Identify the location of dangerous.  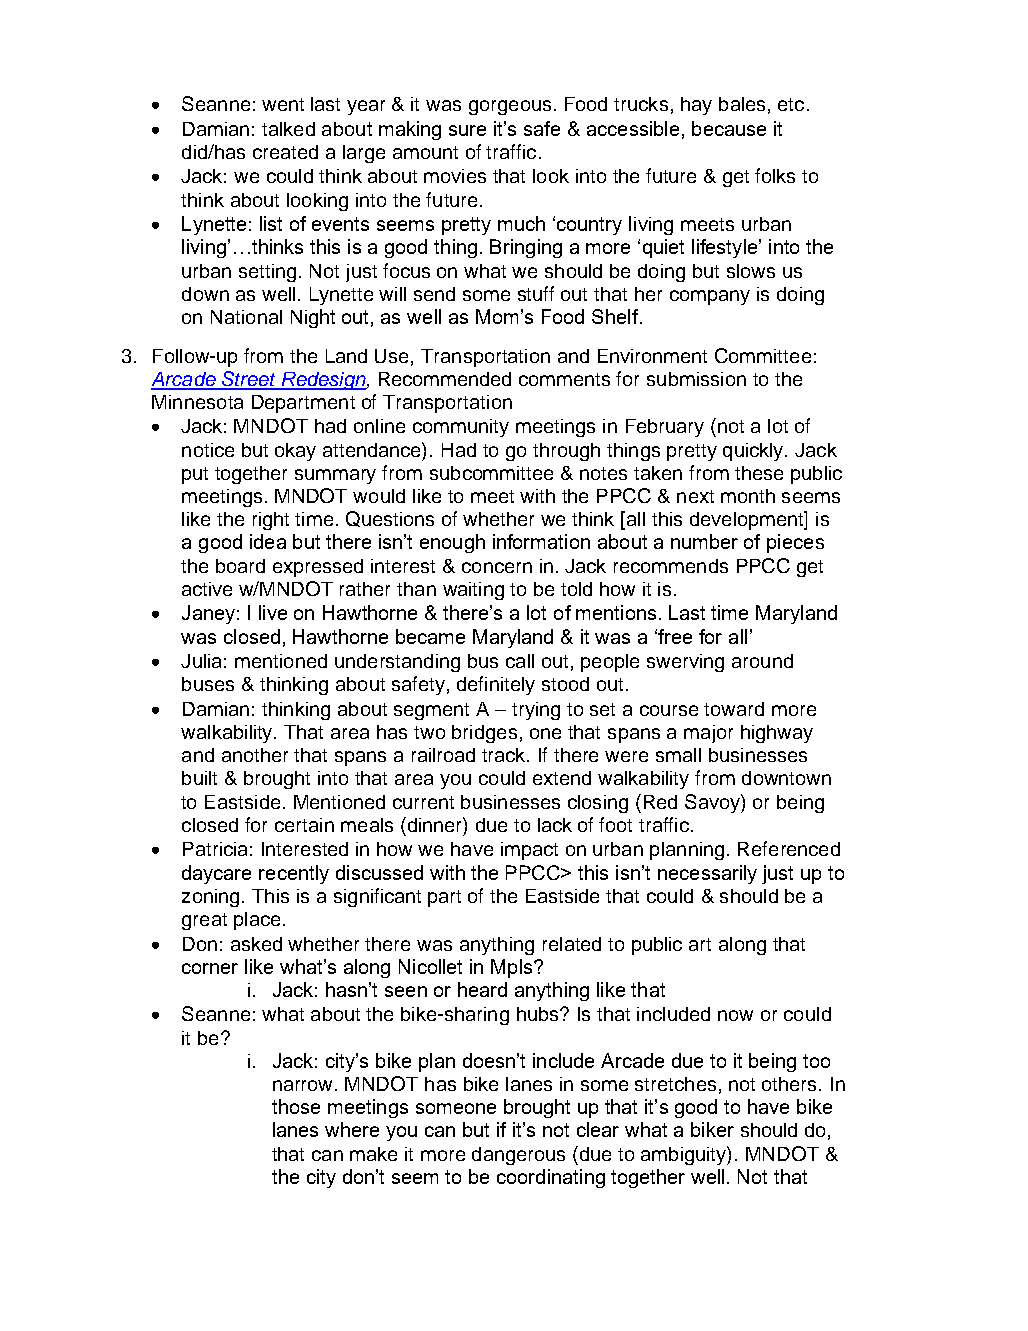
(518, 1156).
